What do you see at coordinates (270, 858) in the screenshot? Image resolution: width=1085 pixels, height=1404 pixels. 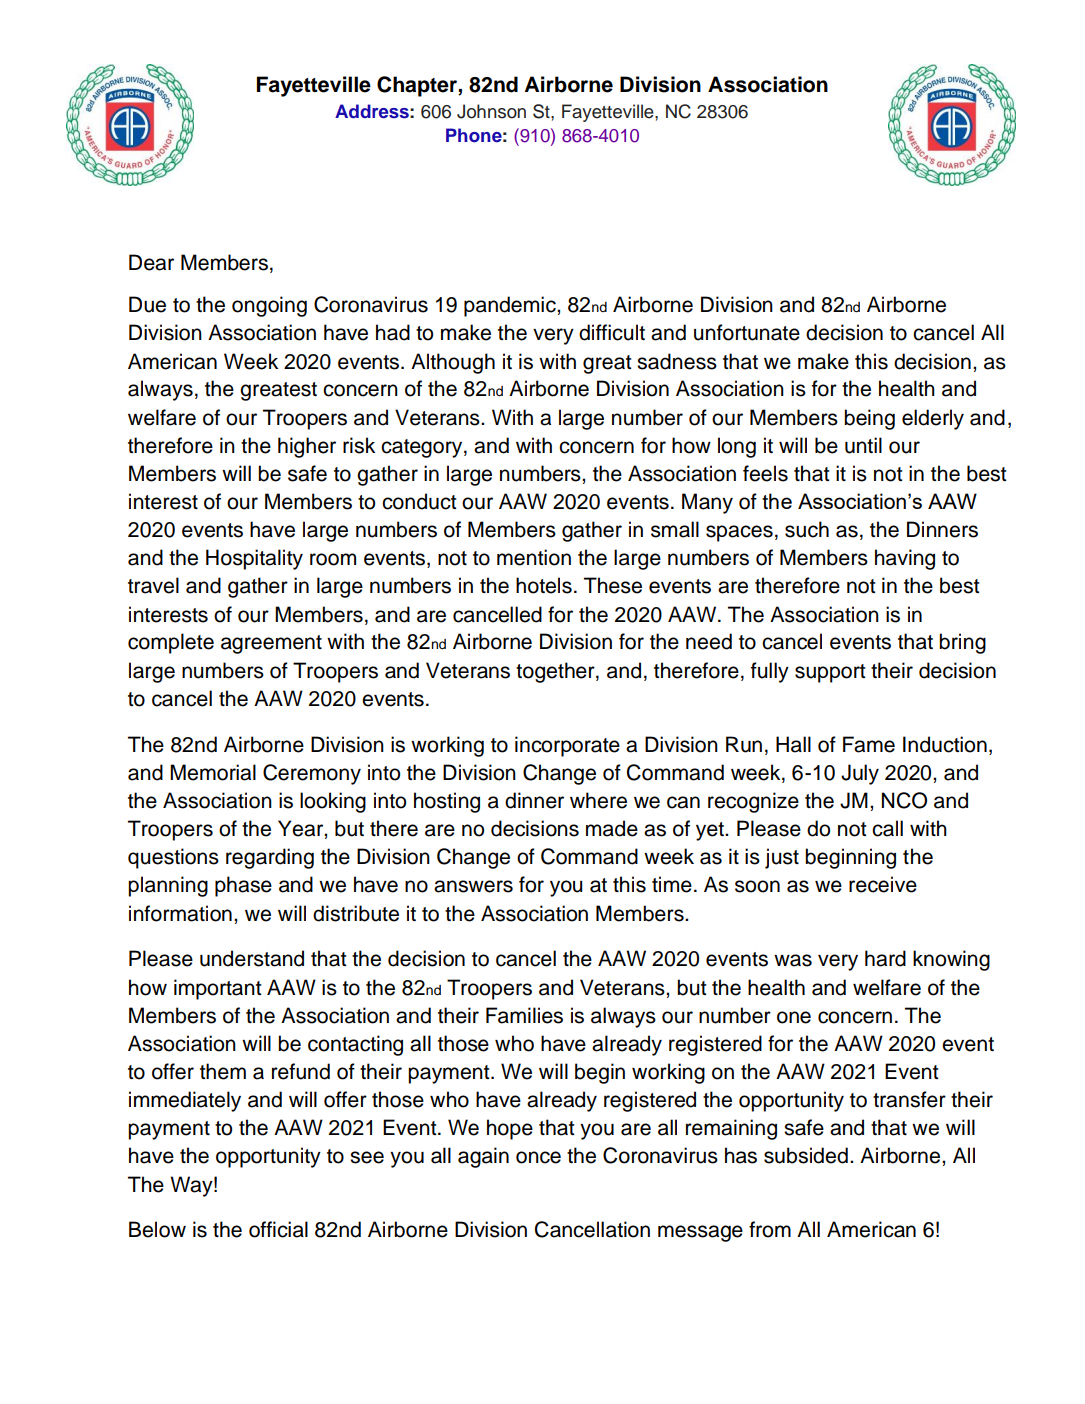 I see `regarding` at bounding box center [270, 858].
